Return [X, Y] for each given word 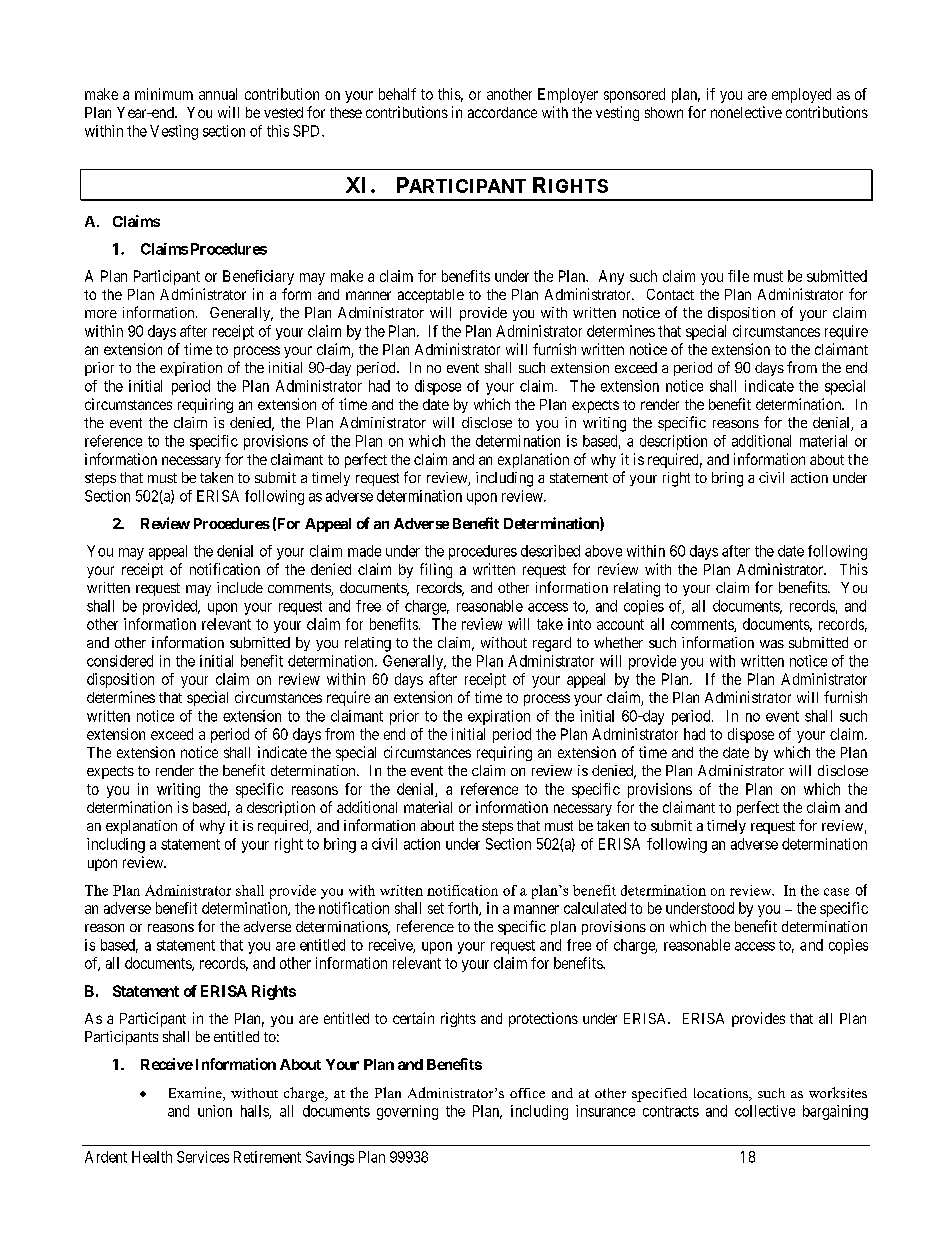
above [603, 551]
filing [436, 570]
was [772, 644]
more [101, 314]
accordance [502, 112]
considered [120, 661]
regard [552, 644]
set [436, 908]
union [215, 1111]
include [240, 587]
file [738, 276]
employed [801, 95]
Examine [196, 1094]
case [836, 892]
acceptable [431, 296]
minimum [164, 94]
